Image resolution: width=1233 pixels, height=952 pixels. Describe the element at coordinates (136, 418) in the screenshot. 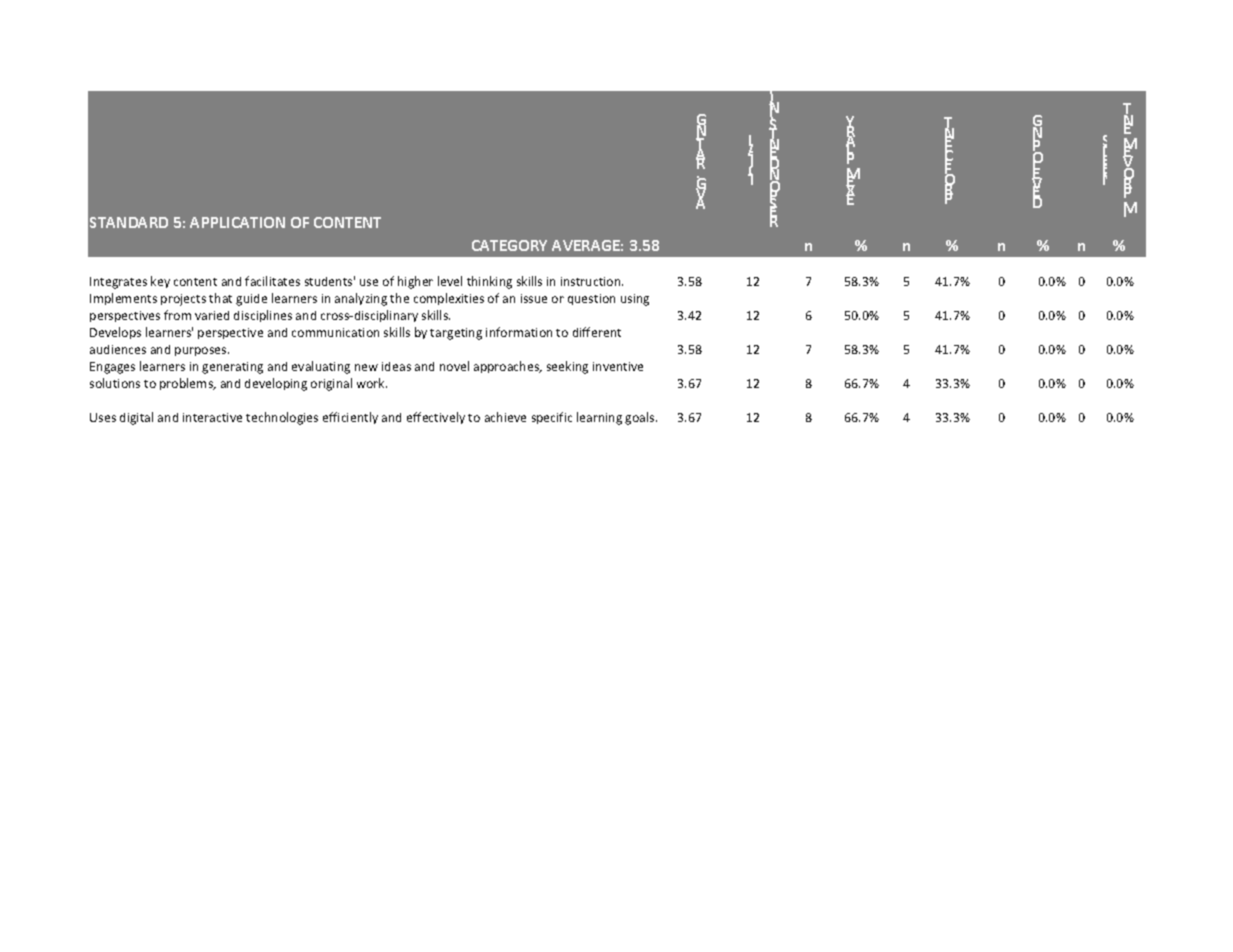

I see `digital` at that location.
